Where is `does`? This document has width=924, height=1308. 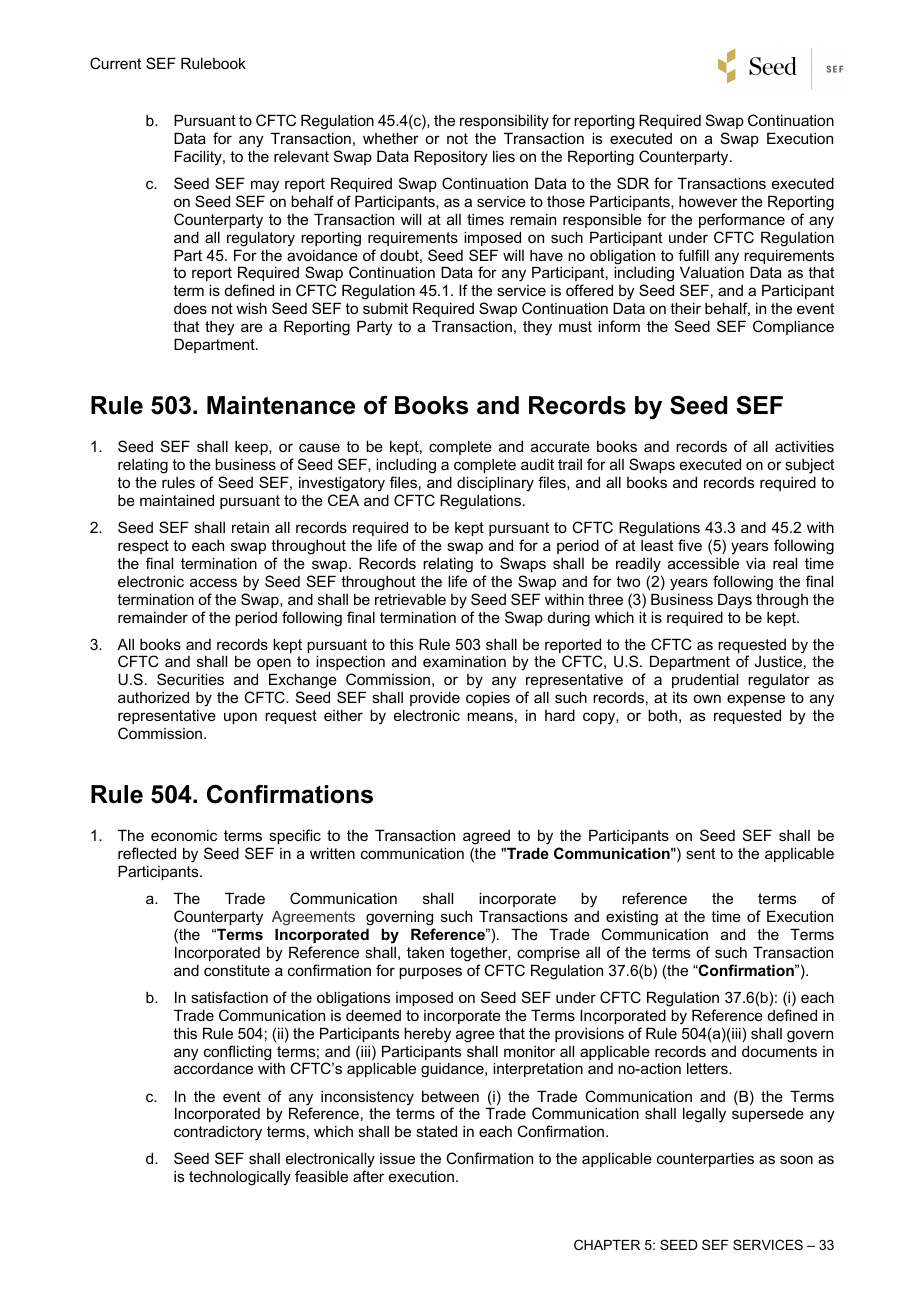 does is located at coordinates (190, 308).
